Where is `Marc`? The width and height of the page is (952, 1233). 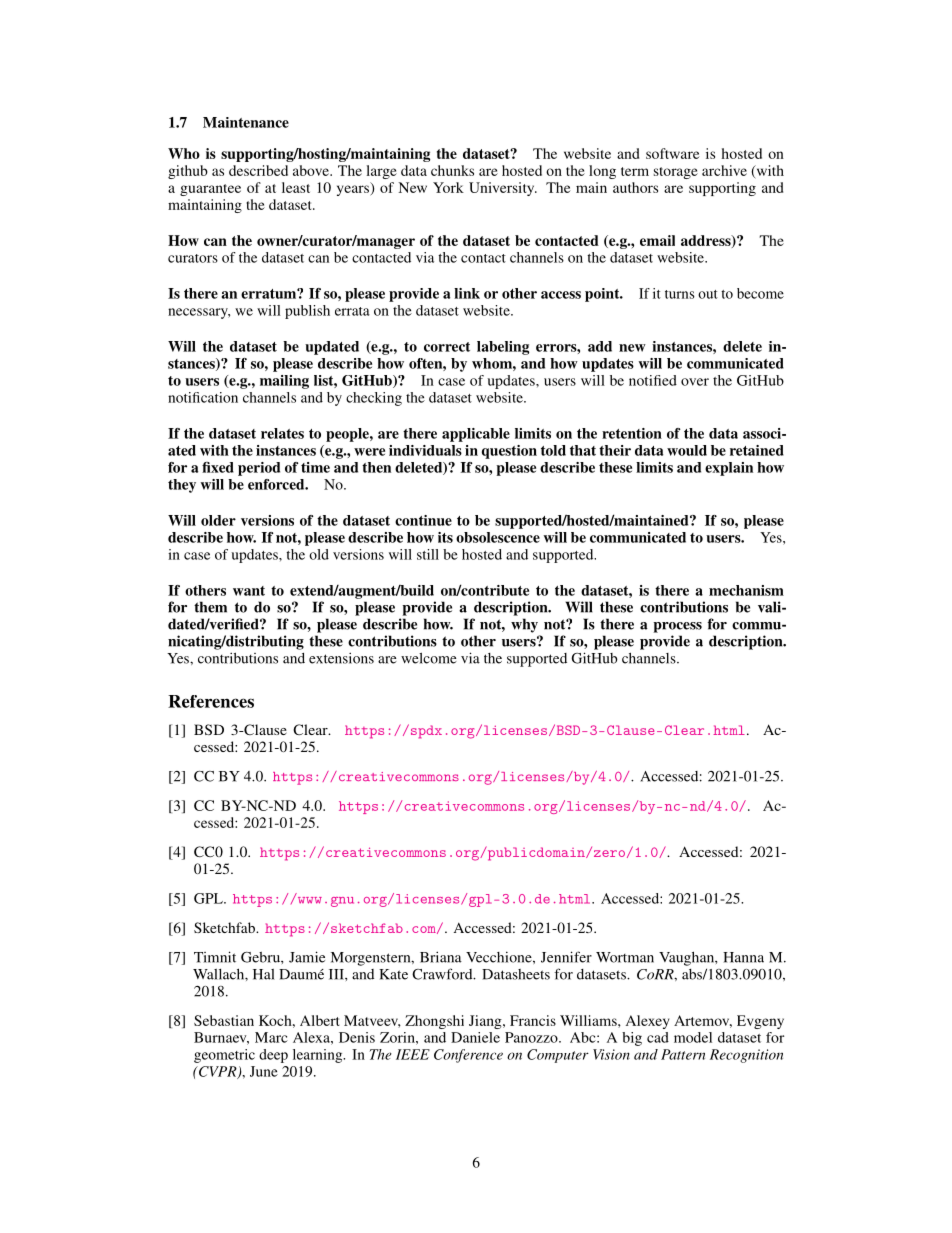 Marc is located at coordinates (271, 1037).
